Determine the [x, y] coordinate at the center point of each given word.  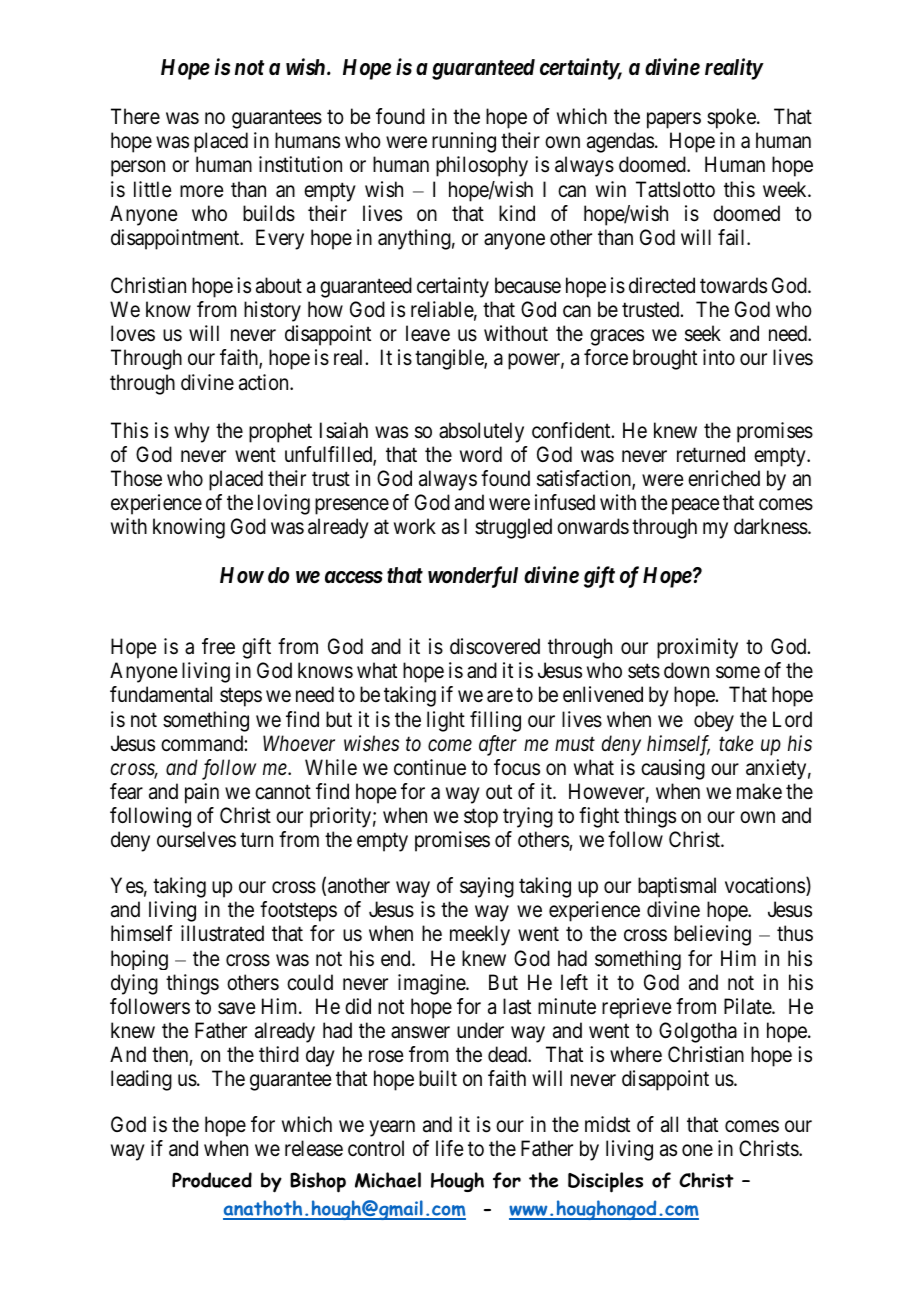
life [450, 1148]
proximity [697, 648]
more [202, 191]
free [218, 646]
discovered [495, 646]
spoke [732, 118]
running [464, 142]
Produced [212, 1180]
